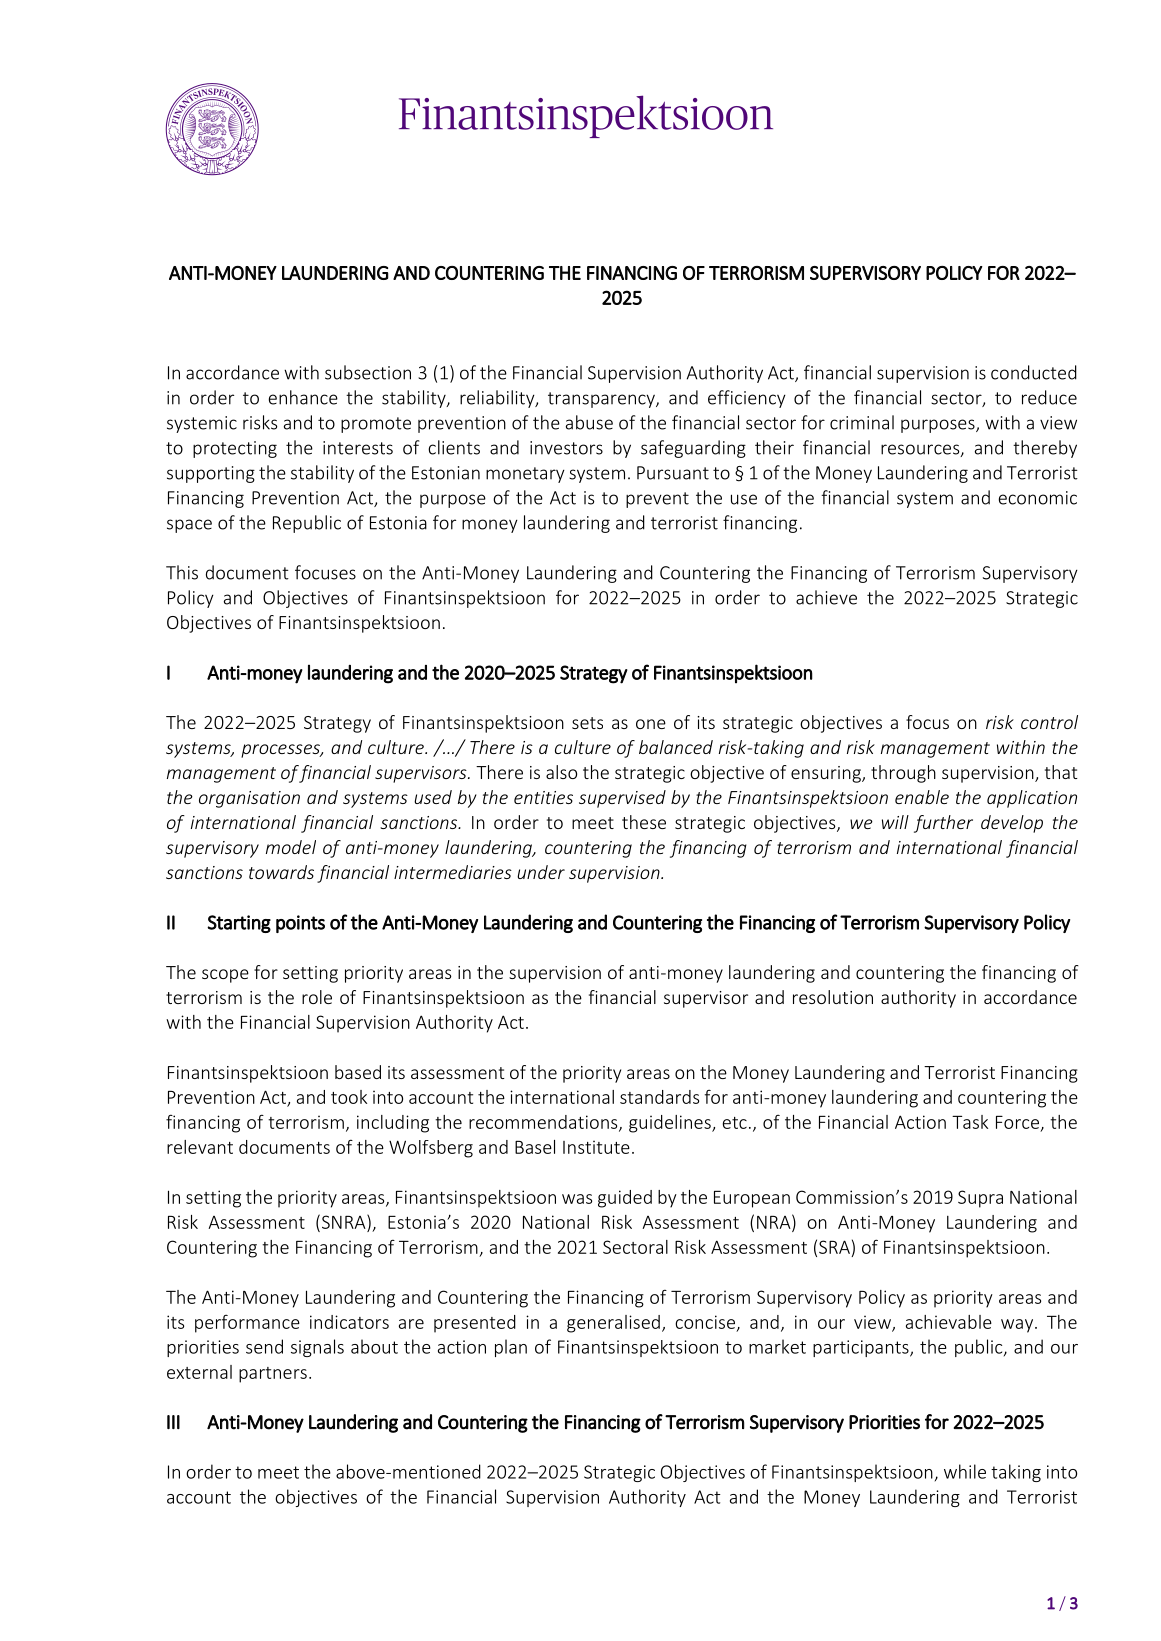 Image resolution: width=1161 pixels, height=1641 pixels. What do you see at coordinates (249, 799) in the image?
I see `organisation` at bounding box center [249, 799].
